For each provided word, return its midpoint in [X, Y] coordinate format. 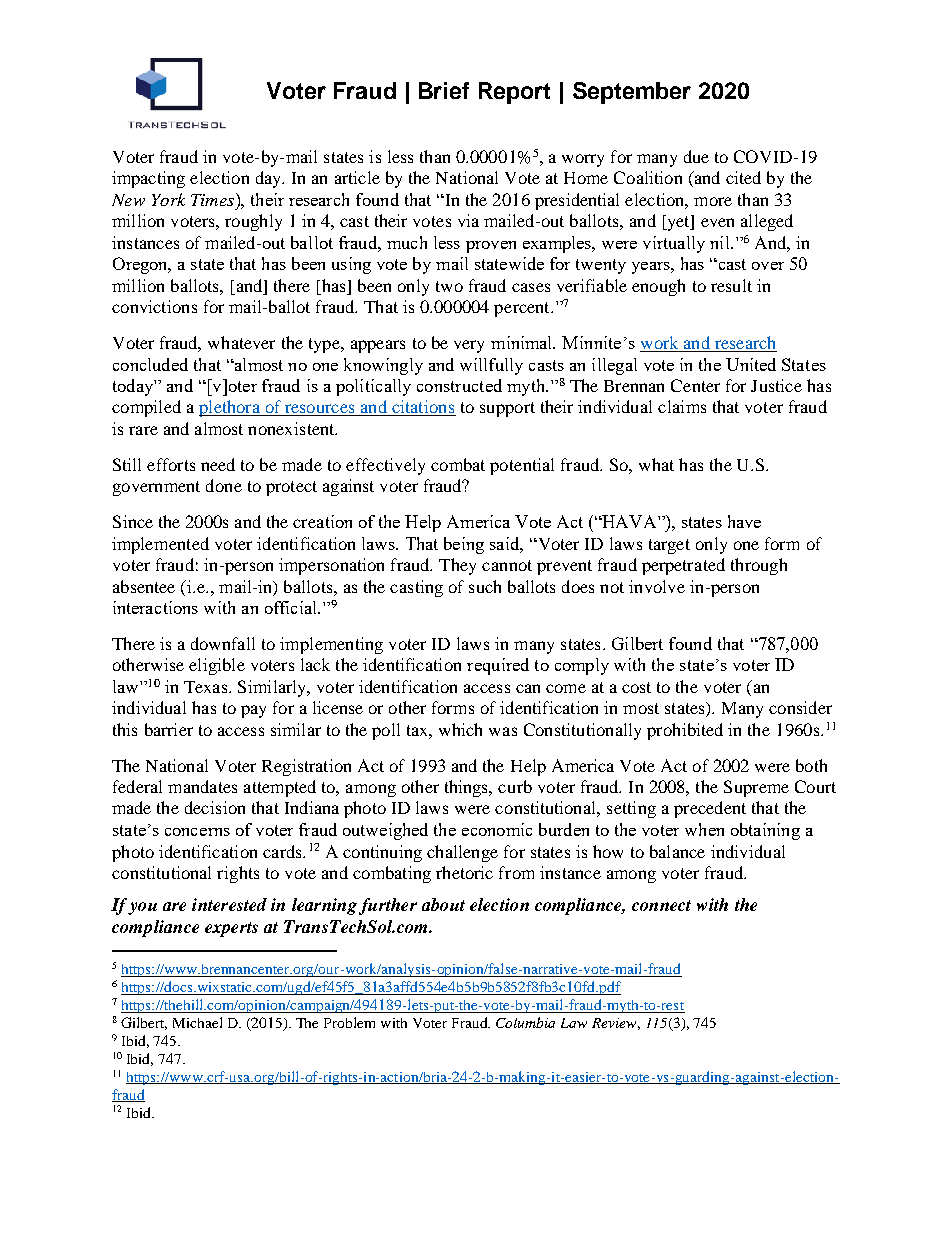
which [460, 729]
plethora [230, 408]
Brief [444, 90]
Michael [197, 1022]
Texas [207, 687]
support [507, 409]
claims [682, 406]
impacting [148, 179]
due [696, 156]
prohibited [685, 731]
